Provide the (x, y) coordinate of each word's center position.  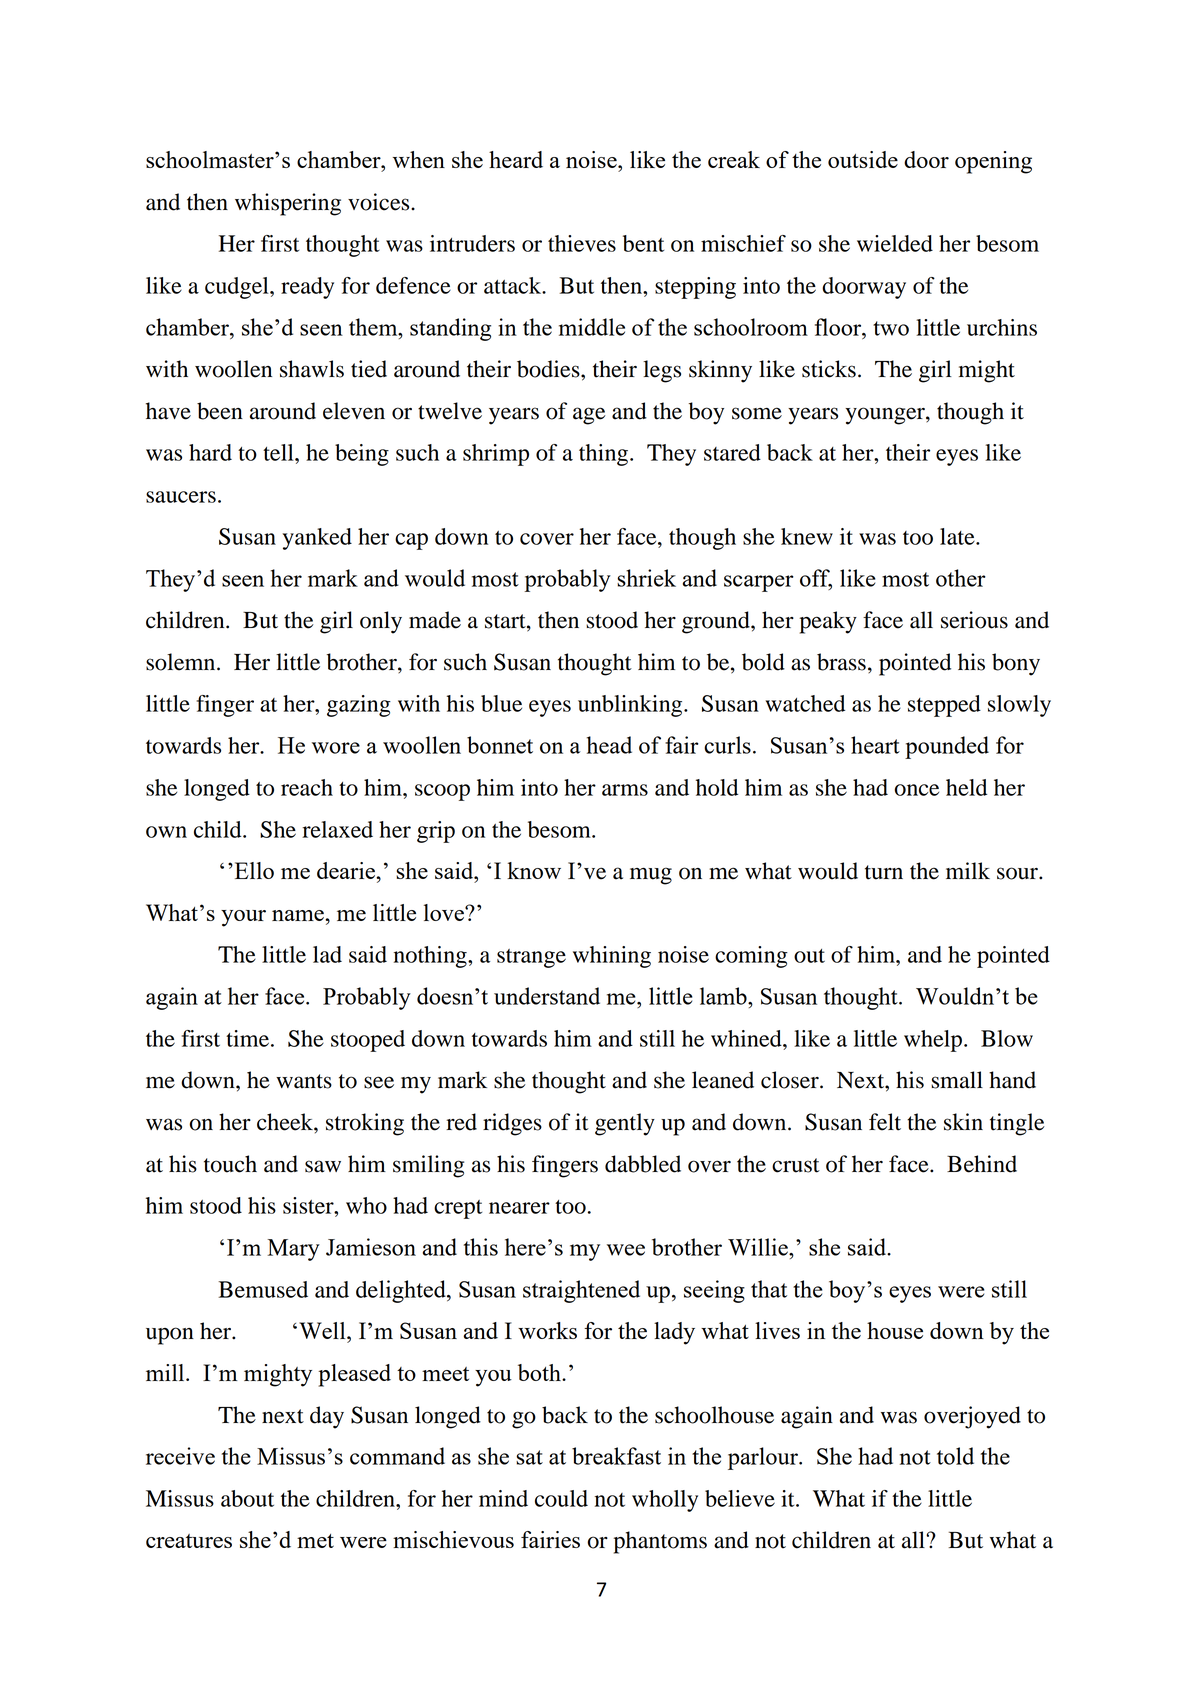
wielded (895, 243)
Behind (982, 1164)
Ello (253, 870)
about (247, 1498)
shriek (646, 578)
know (534, 870)
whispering (288, 204)
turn (884, 872)
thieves (582, 243)
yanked (317, 539)
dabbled (643, 1164)
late (958, 536)
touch (230, 1164)
